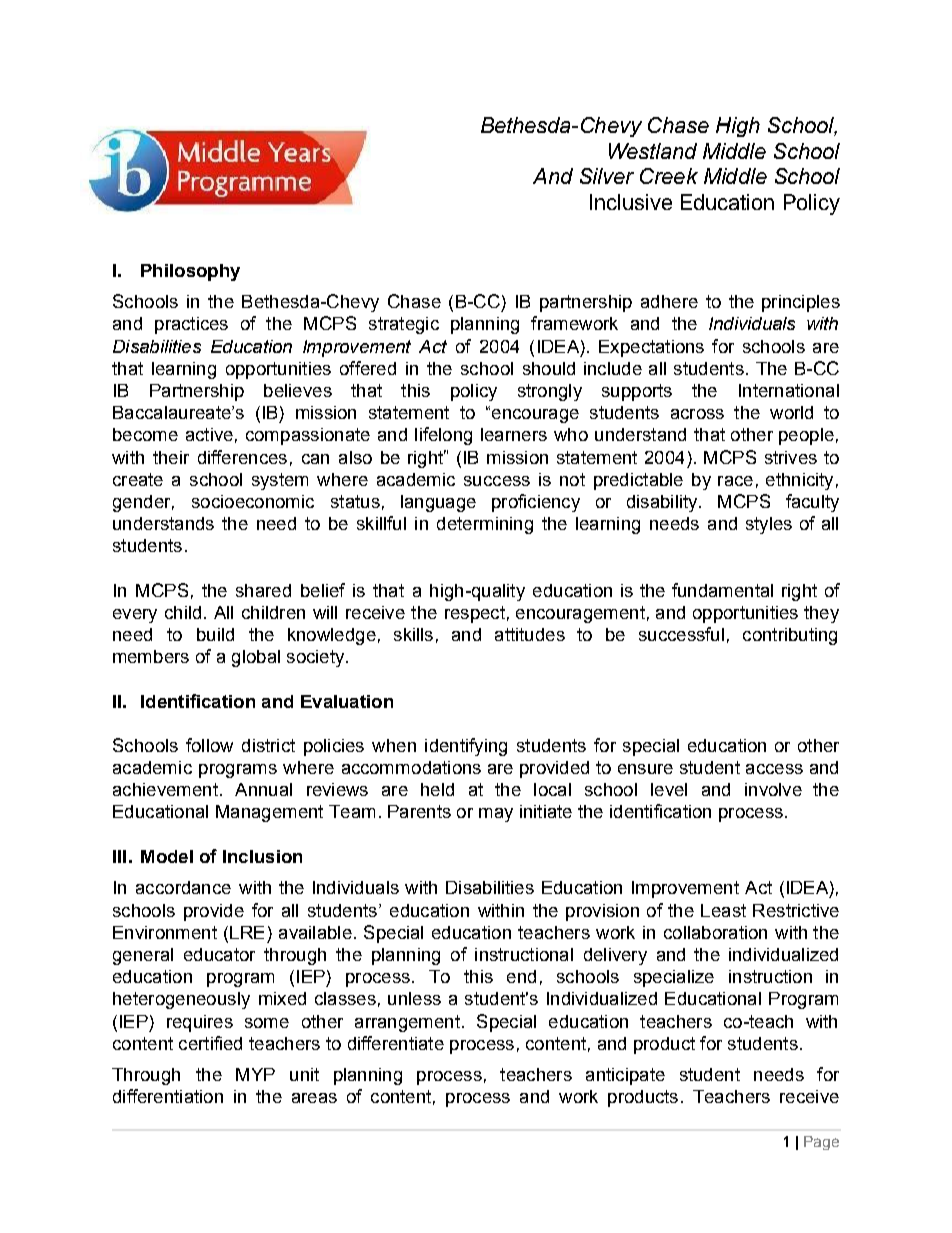  Describe the element at coordinates (607, 176) in the screenshot. I see `Silver` at that location.
